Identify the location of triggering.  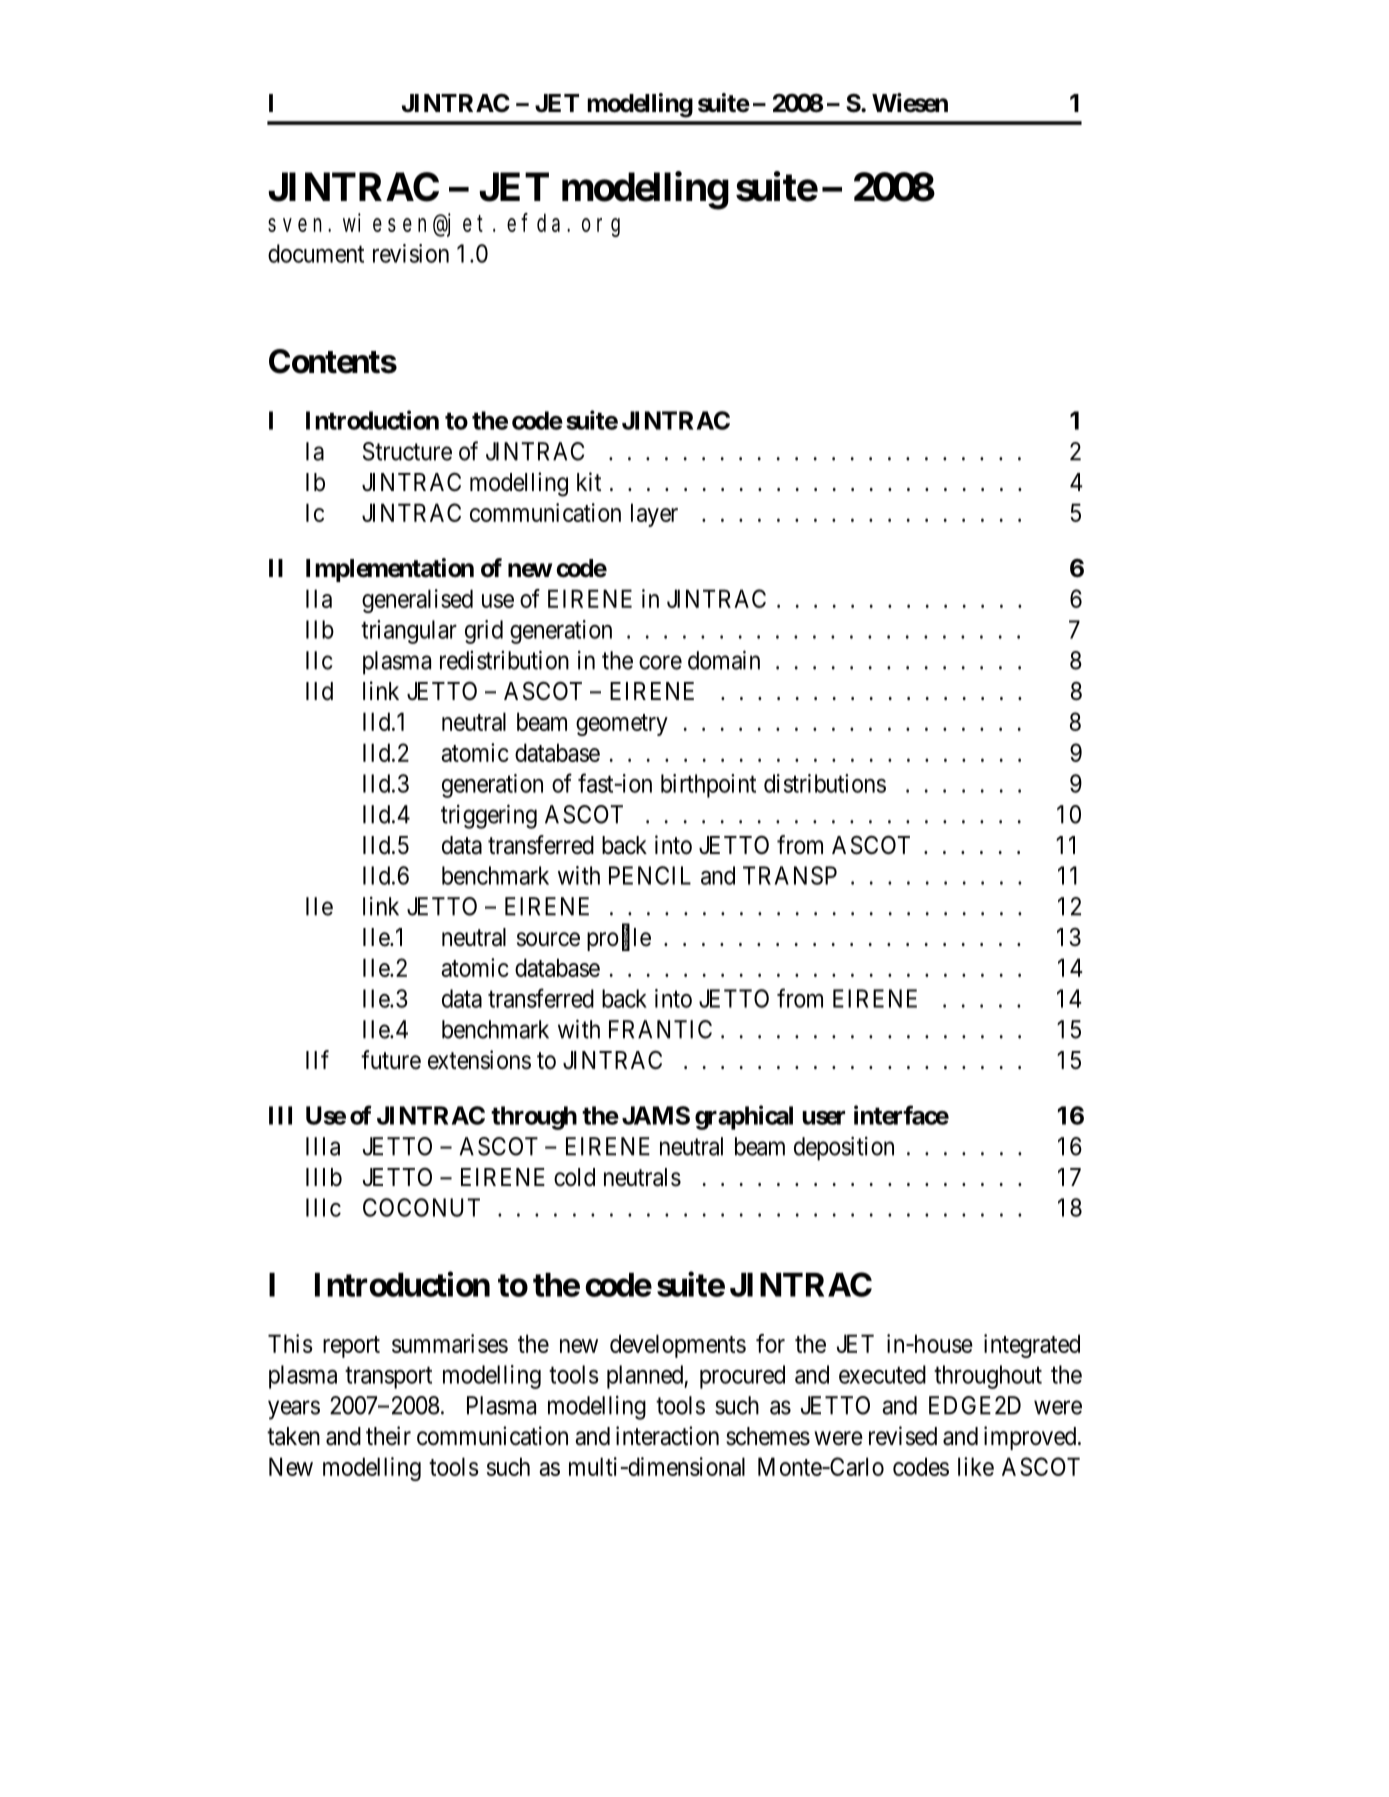
(489, 816).
